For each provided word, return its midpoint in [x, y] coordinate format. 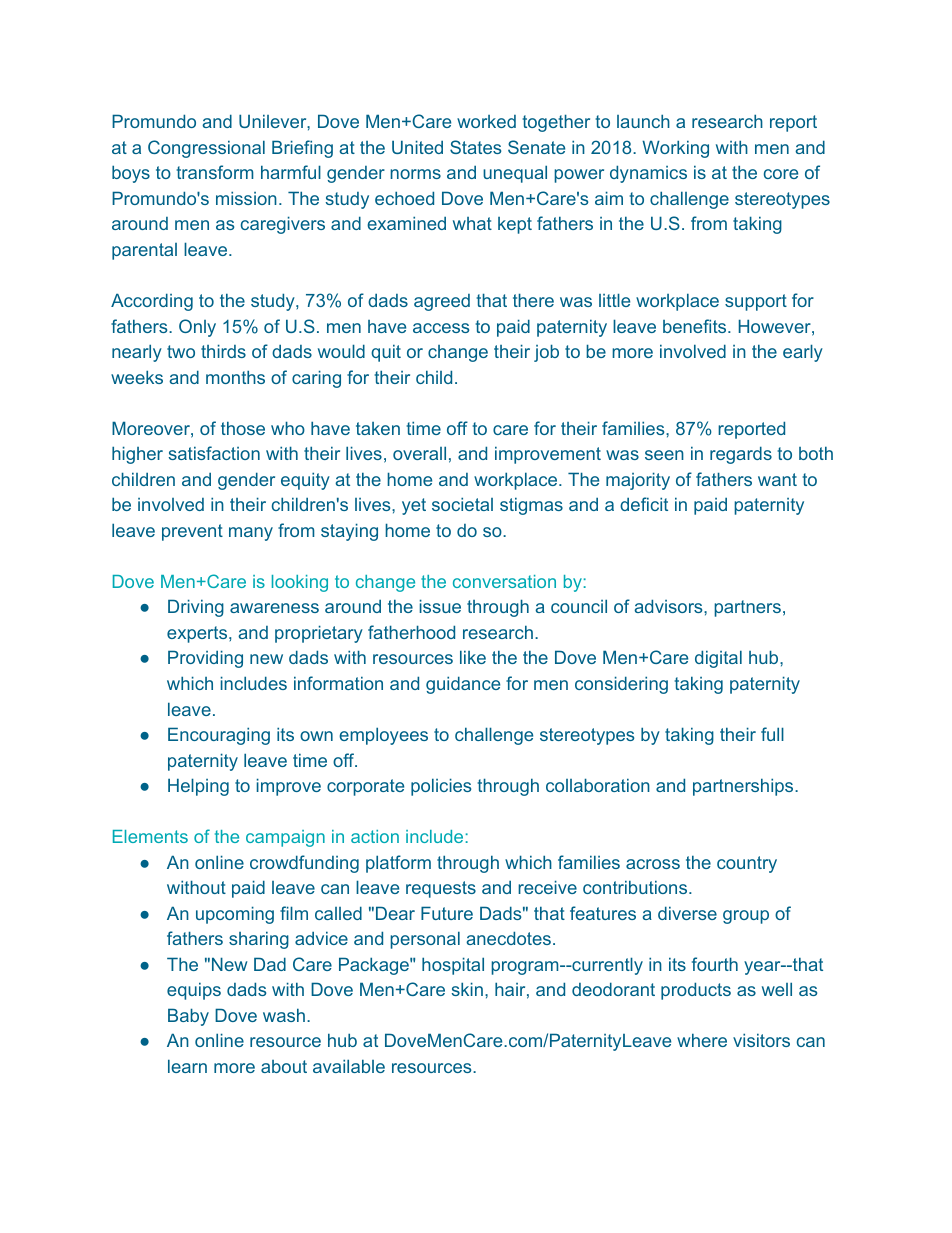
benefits [694, 326]
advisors [669, 606]
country [747, 864]
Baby [188, 1017]
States [475, 147]
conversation [504, 581]
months [235, 377]
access [441, 328]
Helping [198, 787]
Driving [196, 608]
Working [675, 149]
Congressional [206, 149]
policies [441, 787]
